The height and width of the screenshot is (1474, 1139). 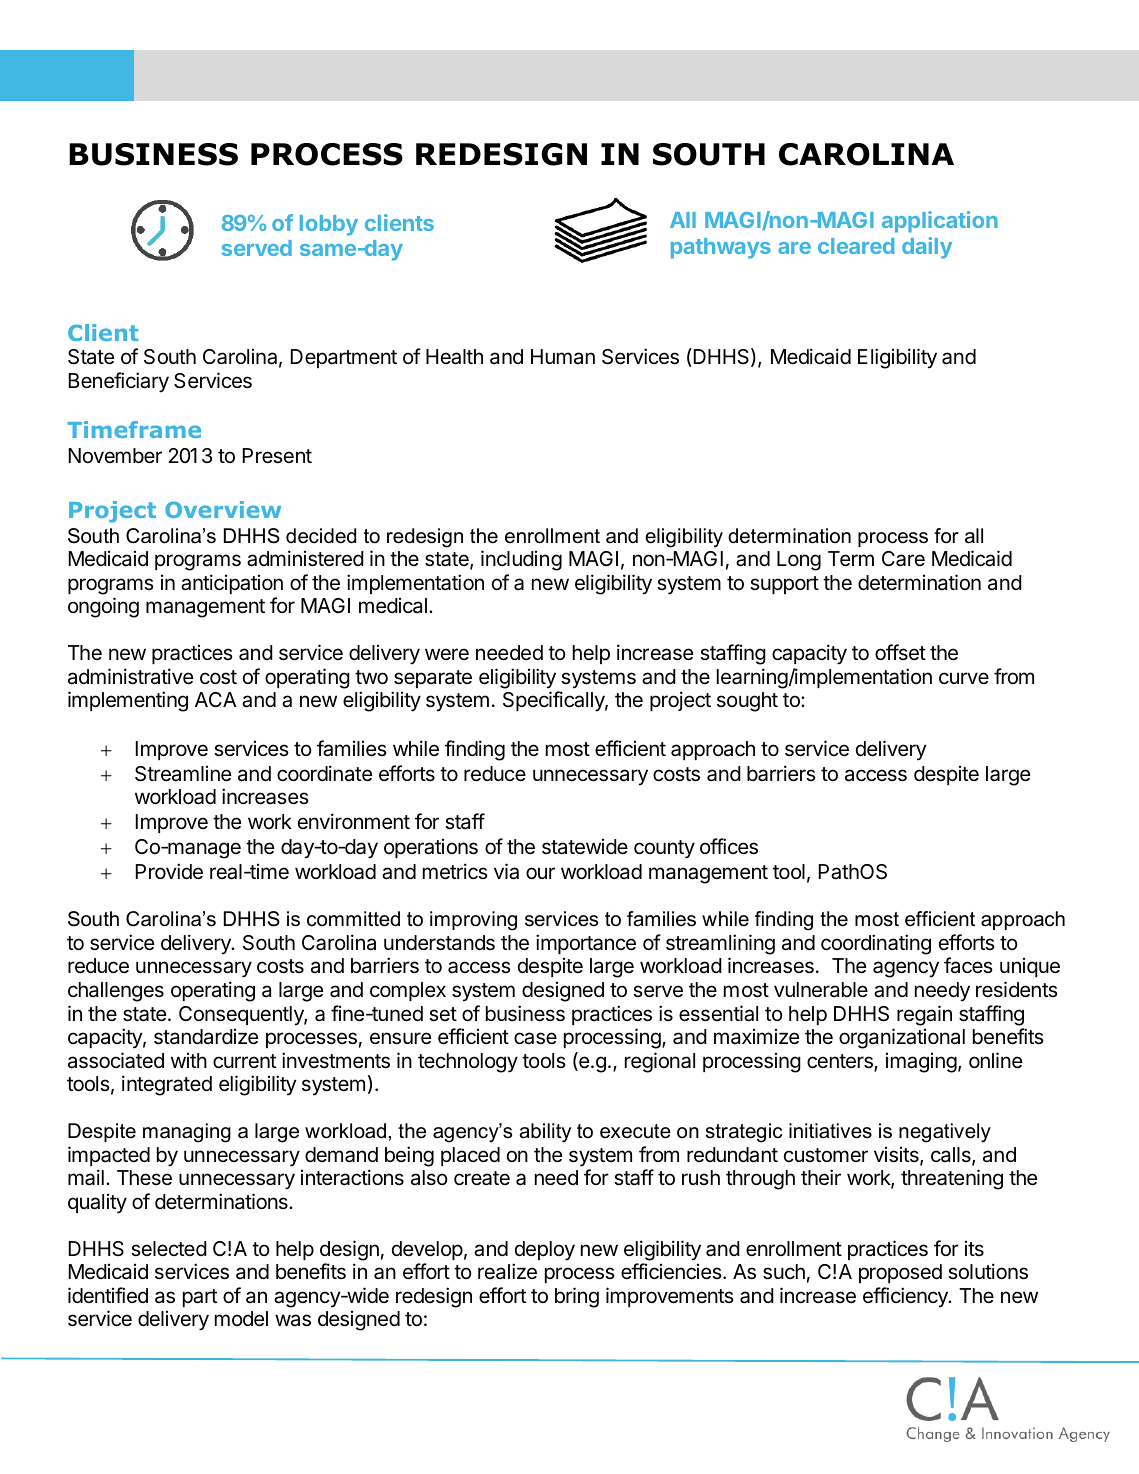 I want to click on Present, so click(x=277, y=455).
